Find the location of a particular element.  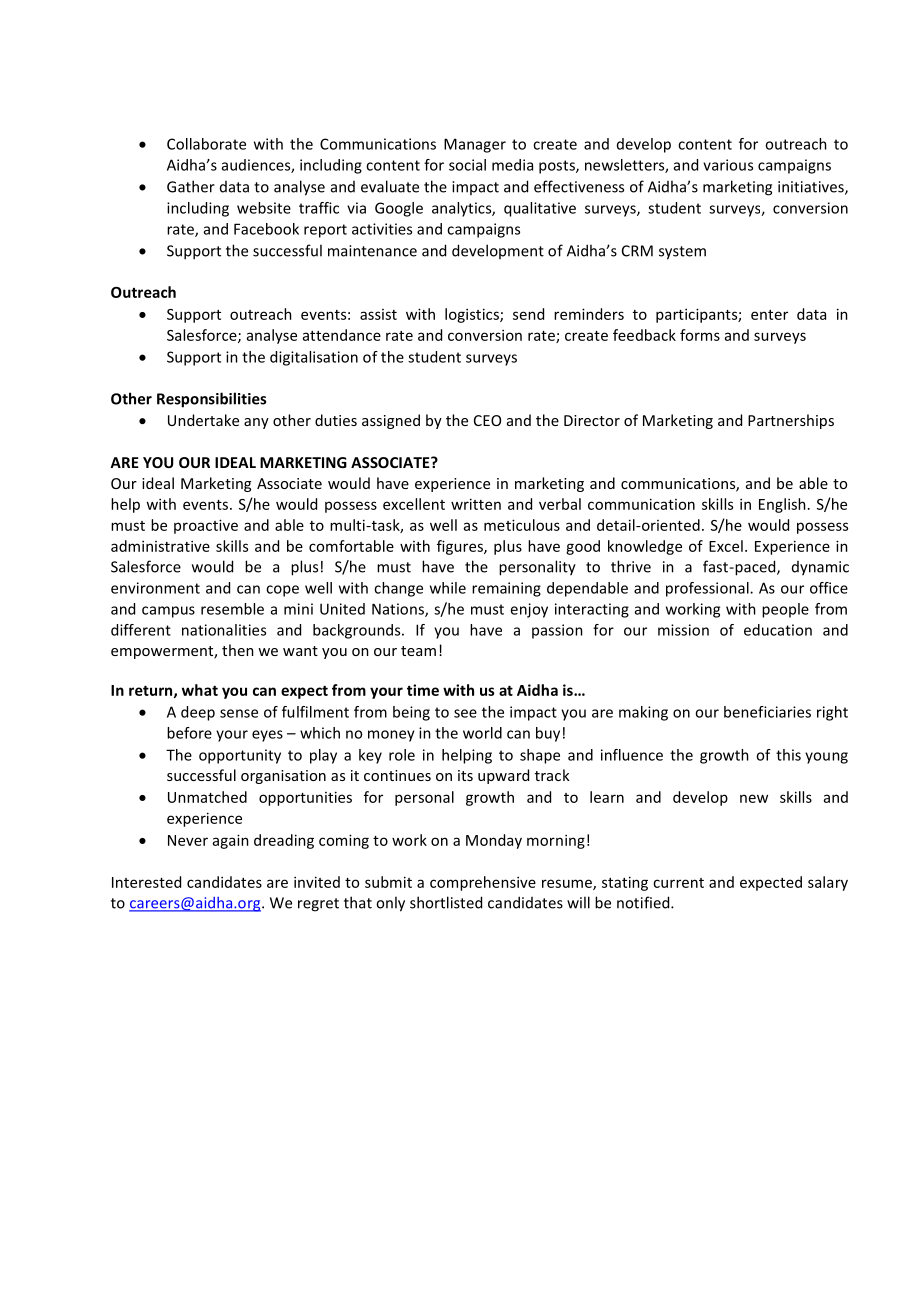

digitalisation is located at coordinates (314, 358).
